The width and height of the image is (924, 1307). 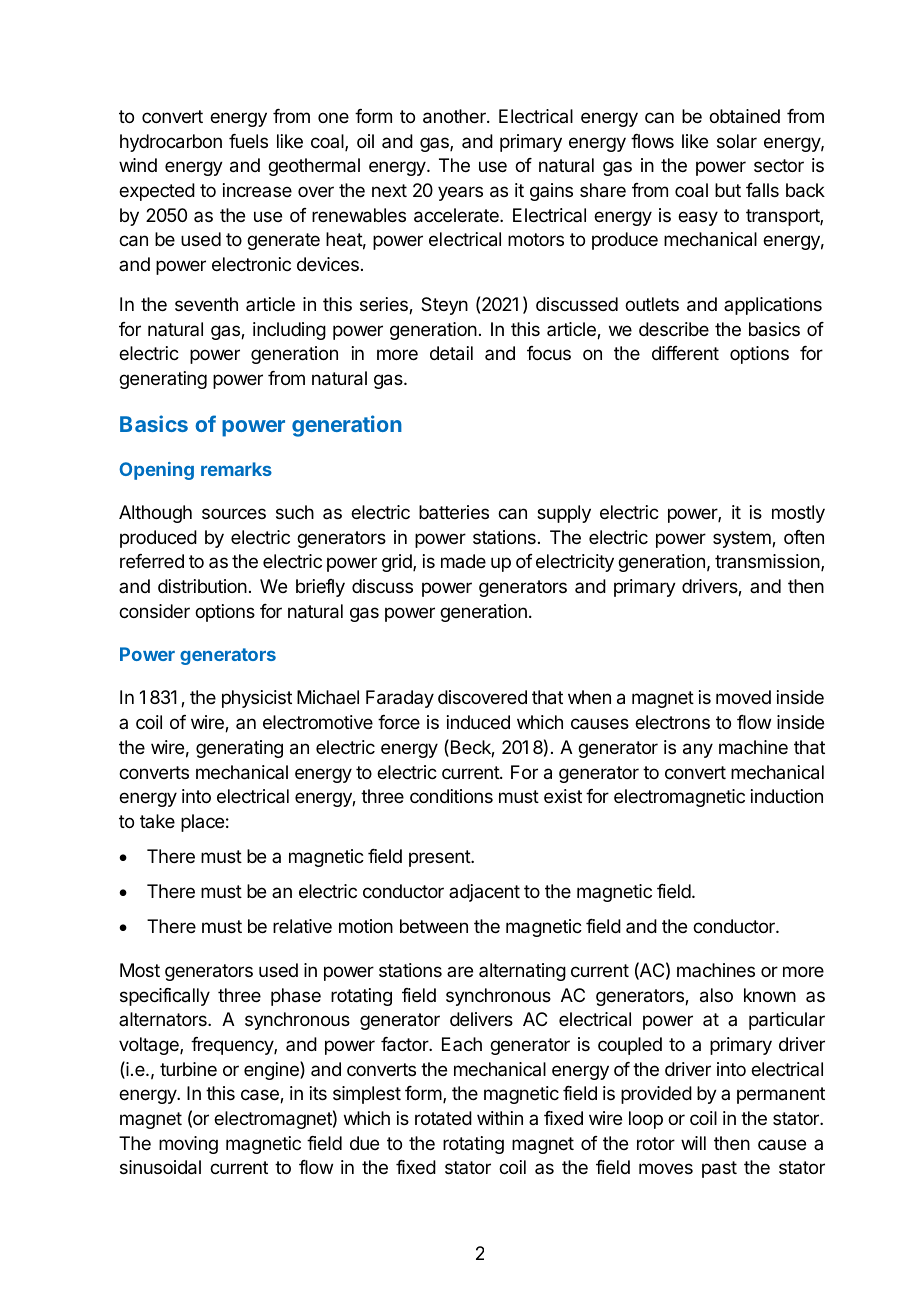 I want to click on another, so click(x=455, y=116).
